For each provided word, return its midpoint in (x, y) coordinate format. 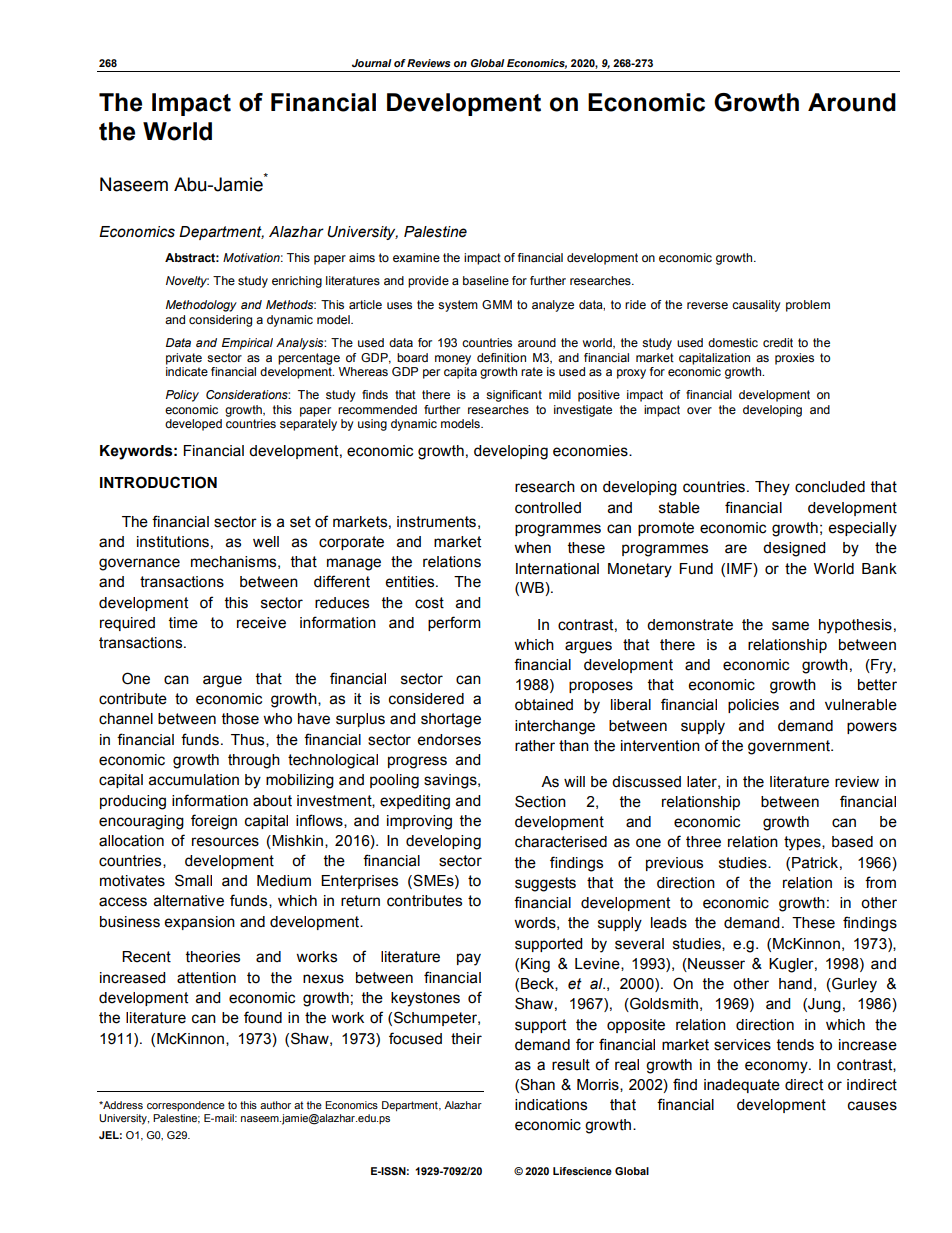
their (466, 1039)
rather (535, 746)
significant (514, 396)
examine (416, 257)
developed (193, 425)
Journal (372, 63)
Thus (249, 740)
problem (808, 306)
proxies (794, 359)
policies (753, 706)
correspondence (186, 1106)
